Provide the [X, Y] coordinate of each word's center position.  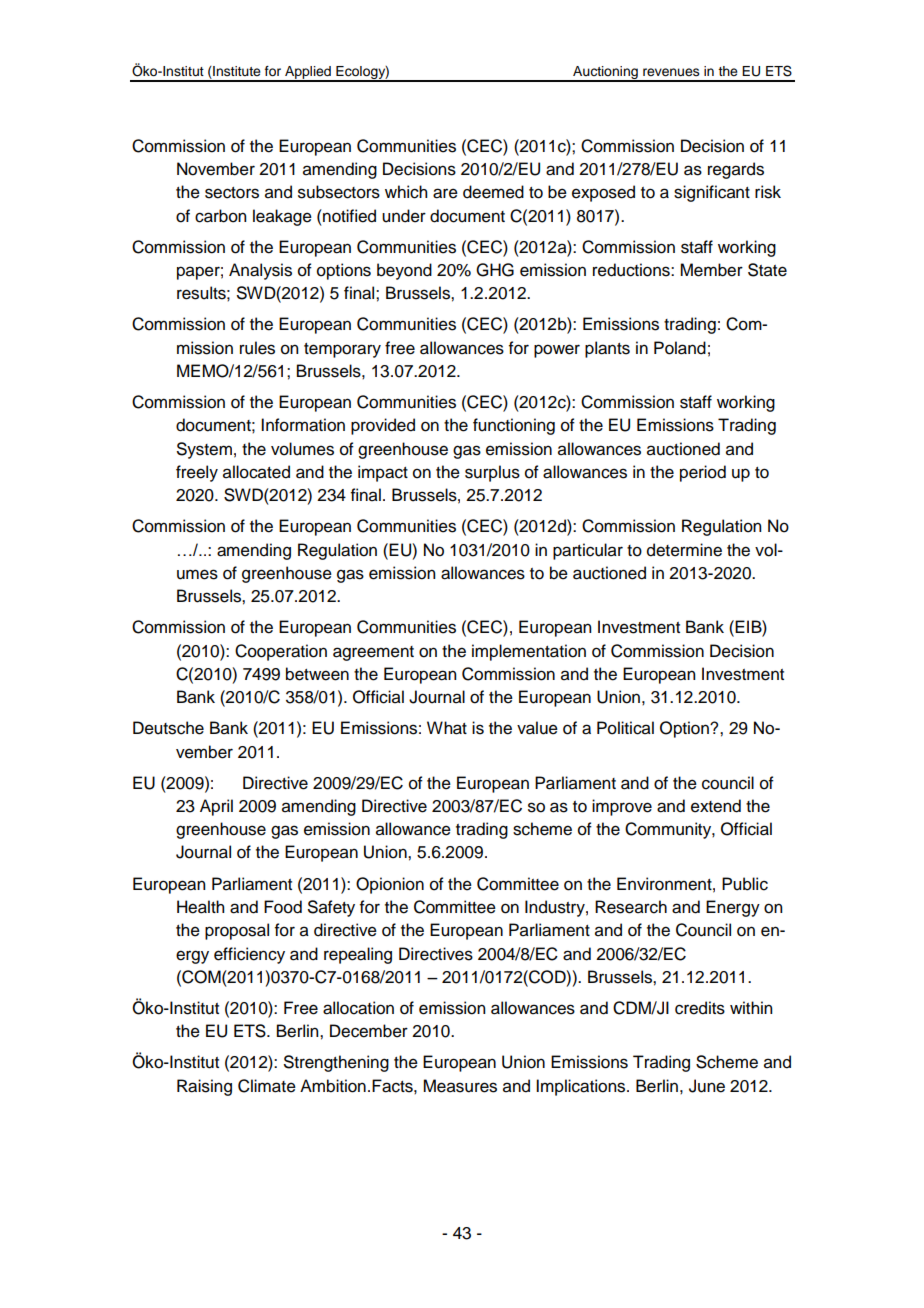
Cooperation [281, 652]
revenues [671, 72]
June [707, 1086]
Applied [308, 74]
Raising [204, 1087]
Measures [460, 1086]
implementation [529, 652]
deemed [493, 192]
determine [684, 550]
